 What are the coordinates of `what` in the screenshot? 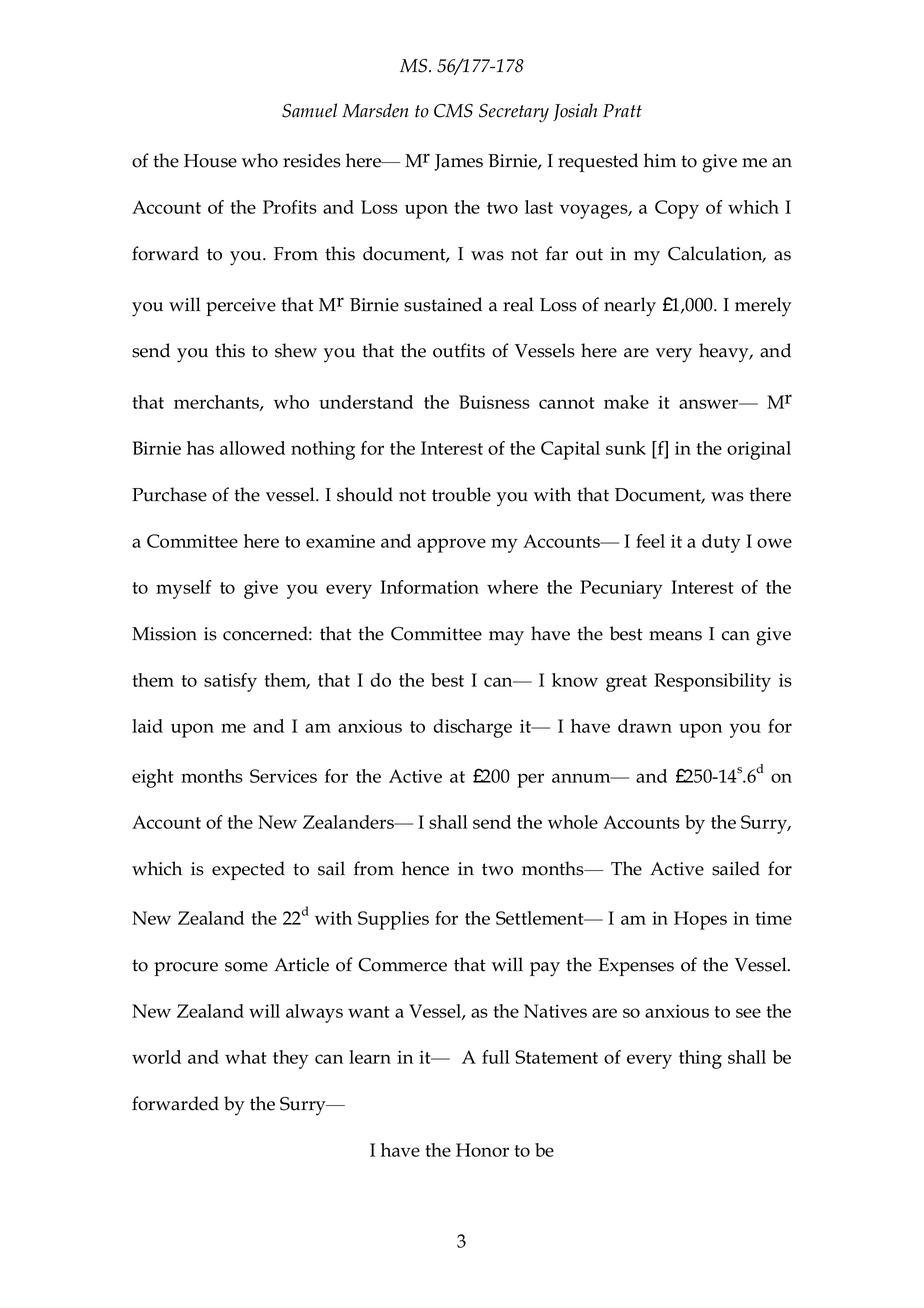 It's located at (246, 1057).
